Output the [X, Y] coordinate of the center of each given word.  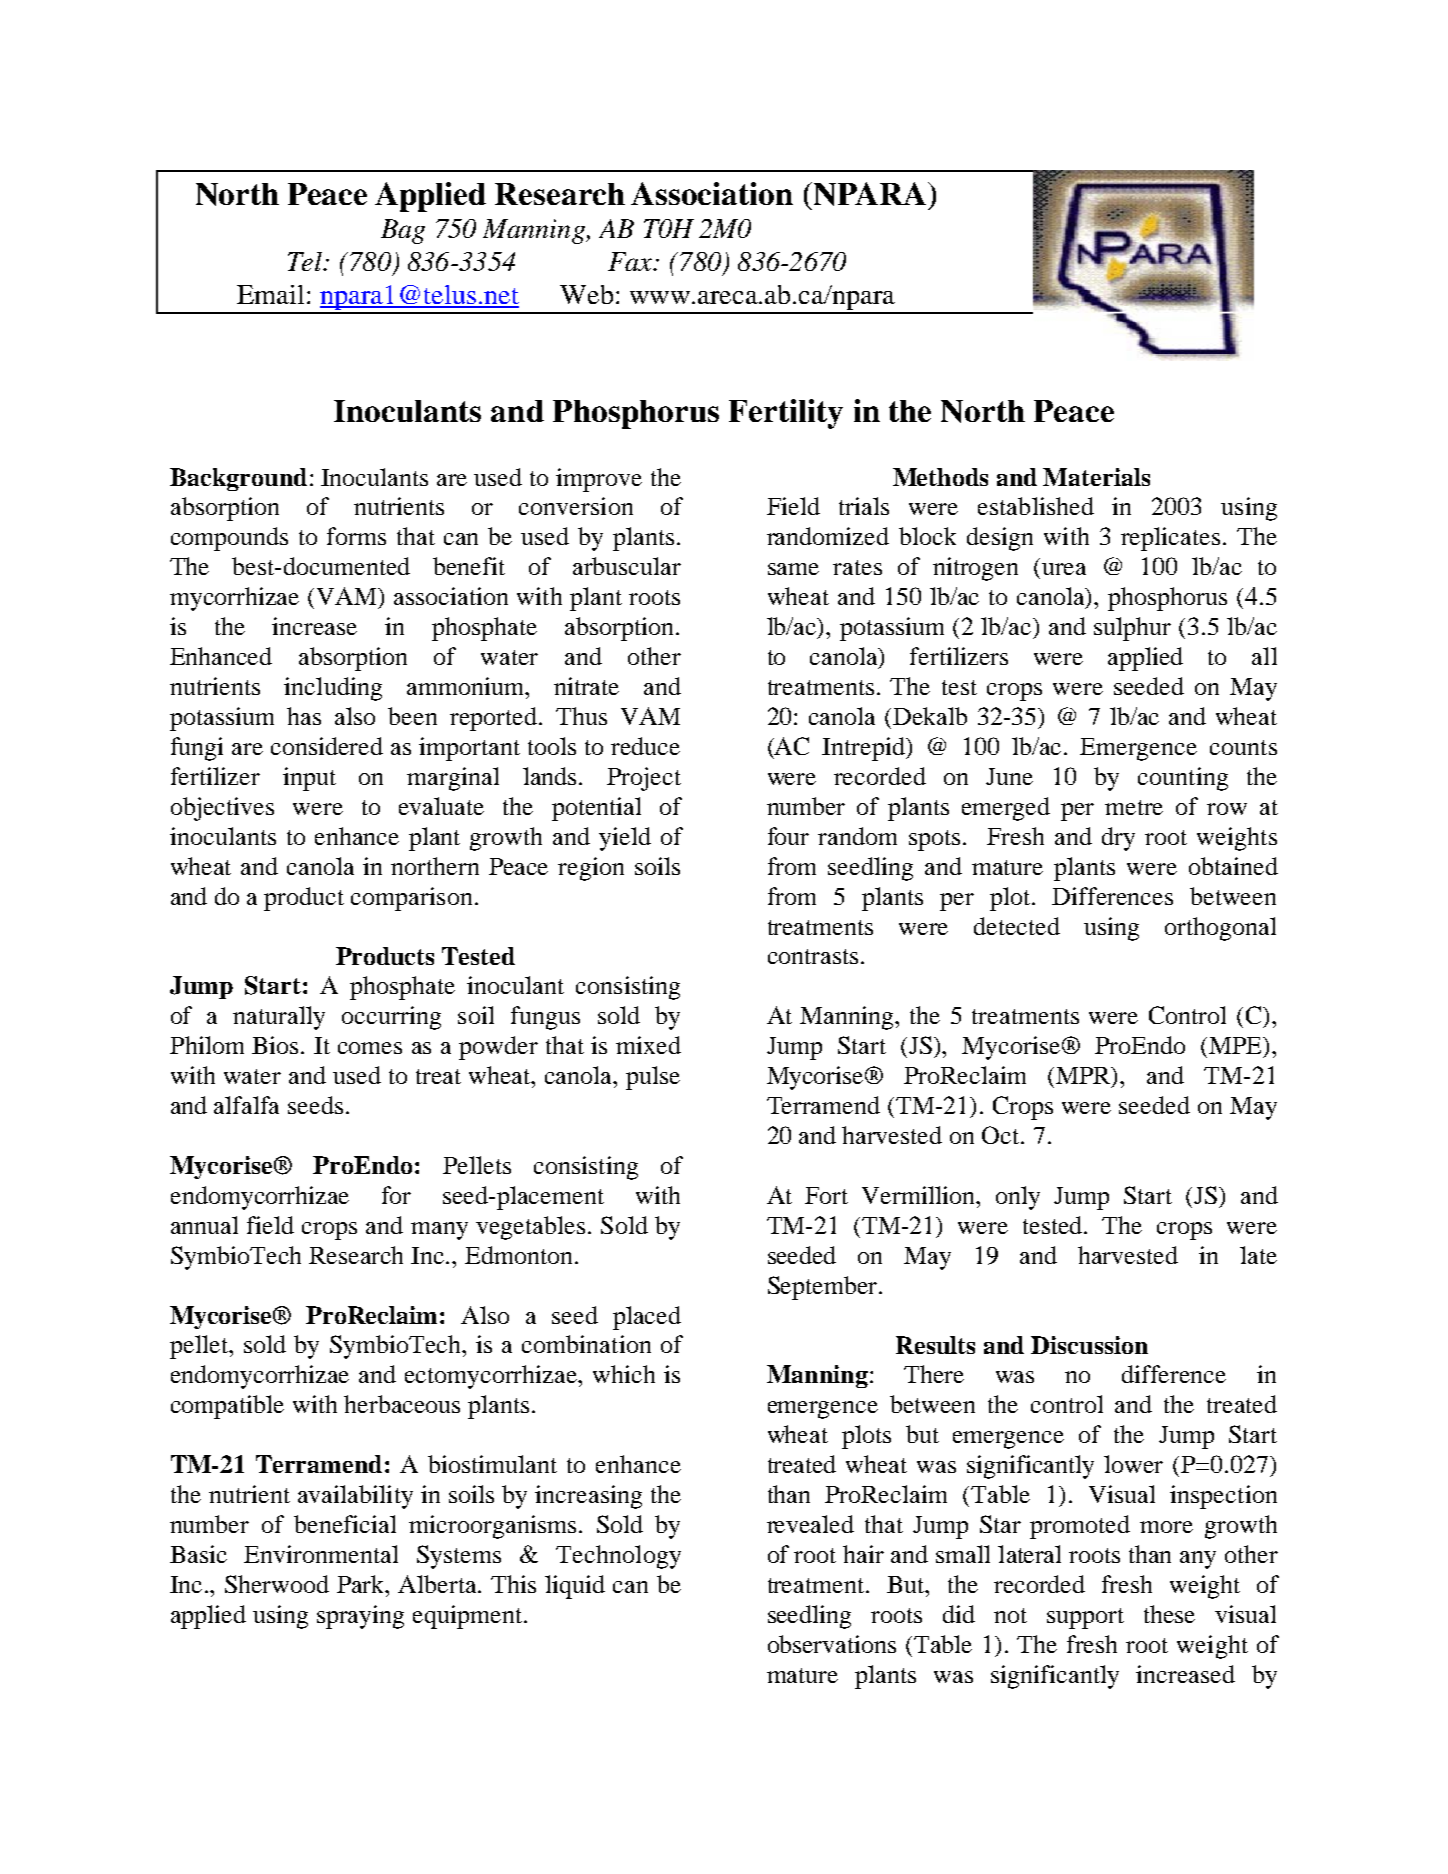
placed [647, 1318]
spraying [360, 1617]
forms [356, 536]
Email [270, 294]
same [793, 569]
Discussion [1089, 1345]
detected [1017, 926]
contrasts [813, 956]
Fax [631, 261]
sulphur [1132, 629]
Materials [1096, 477]
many [439, 1231]
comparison [411, 899]
